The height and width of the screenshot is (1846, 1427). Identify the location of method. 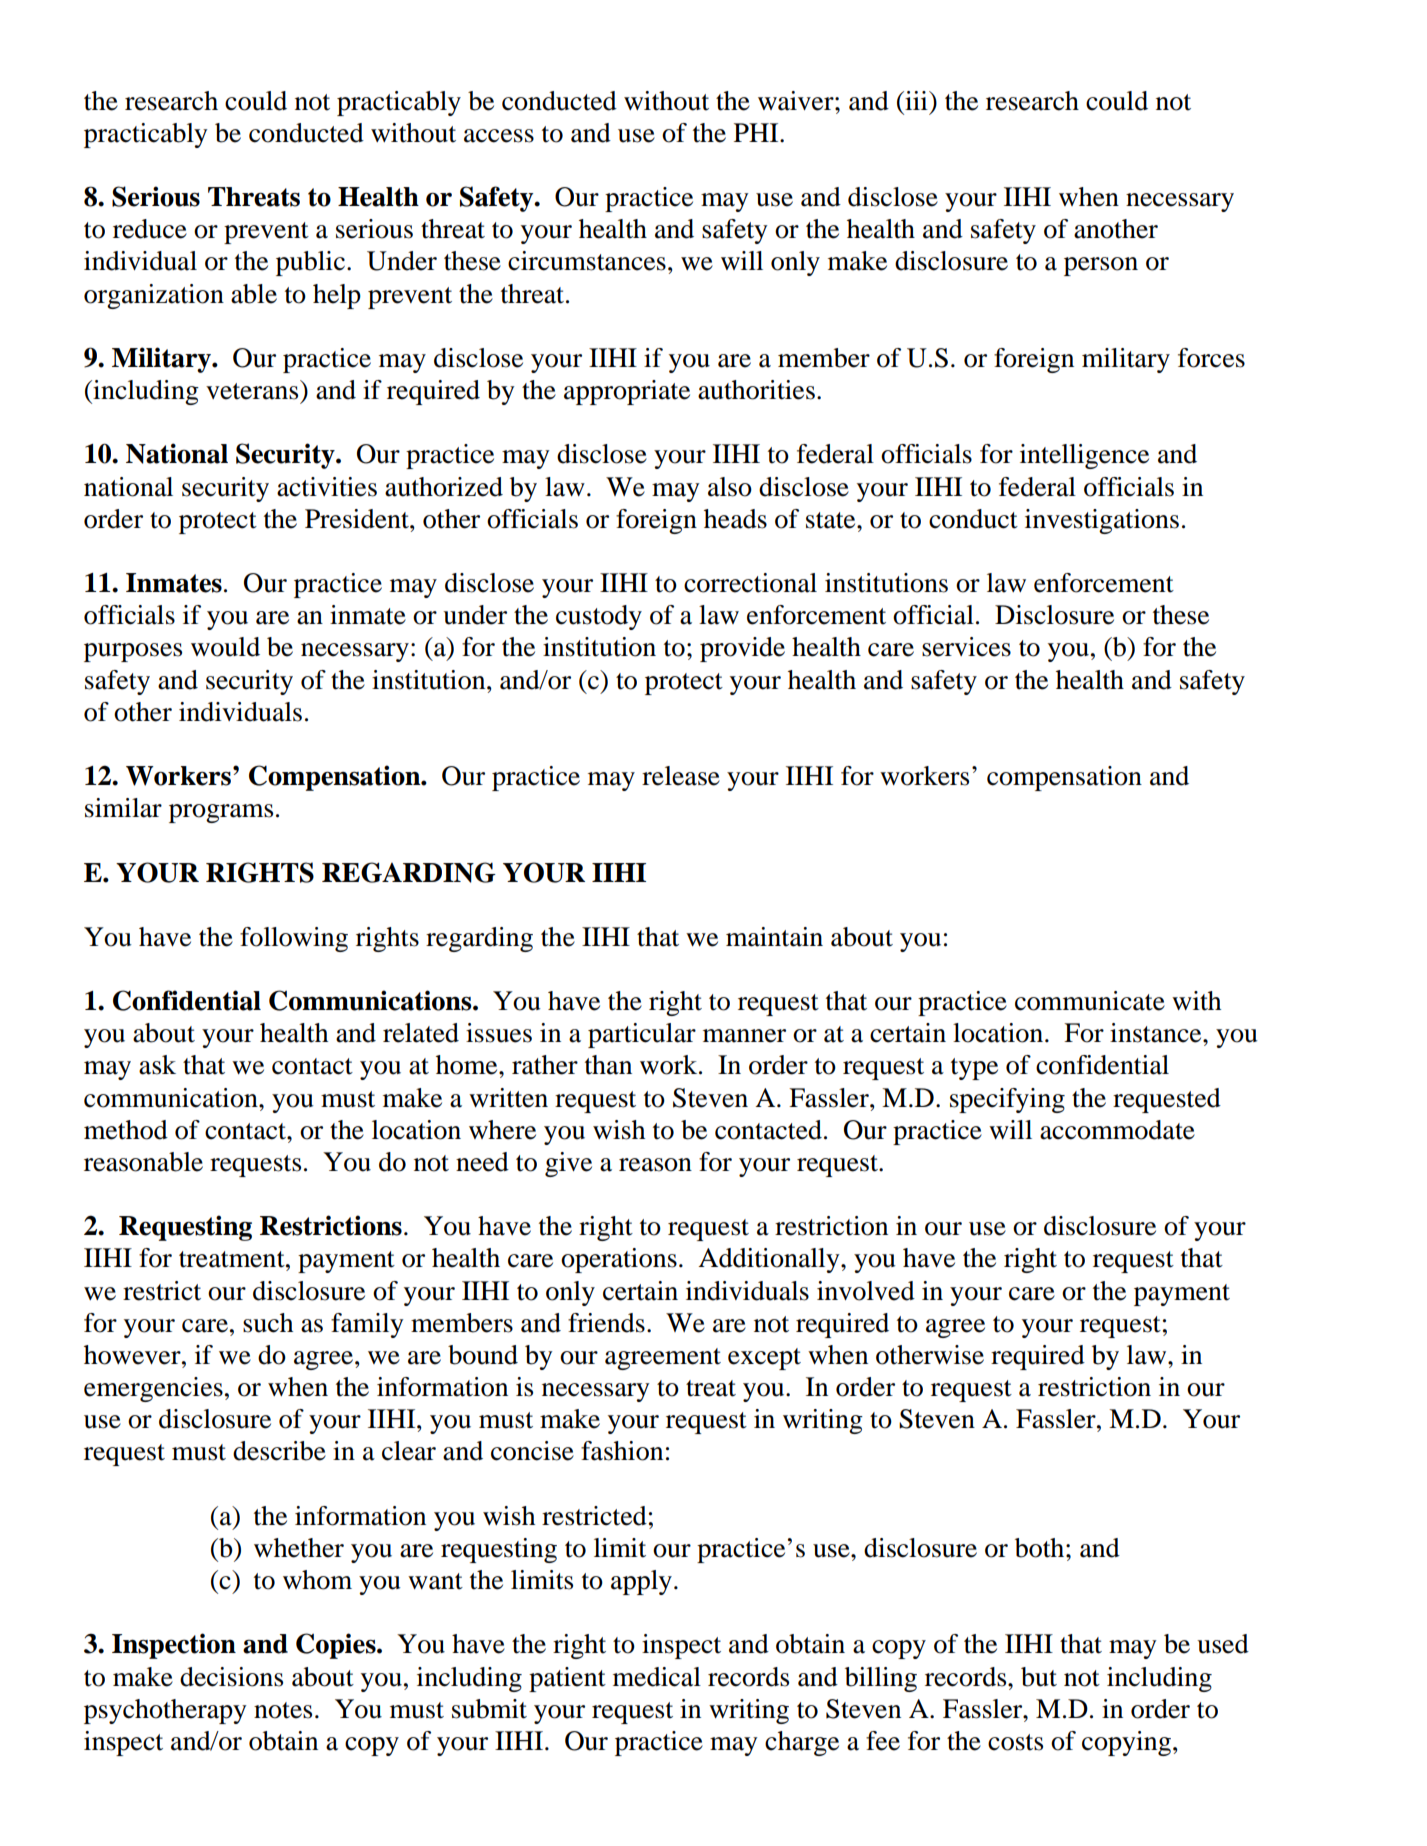
(126, 1130).
